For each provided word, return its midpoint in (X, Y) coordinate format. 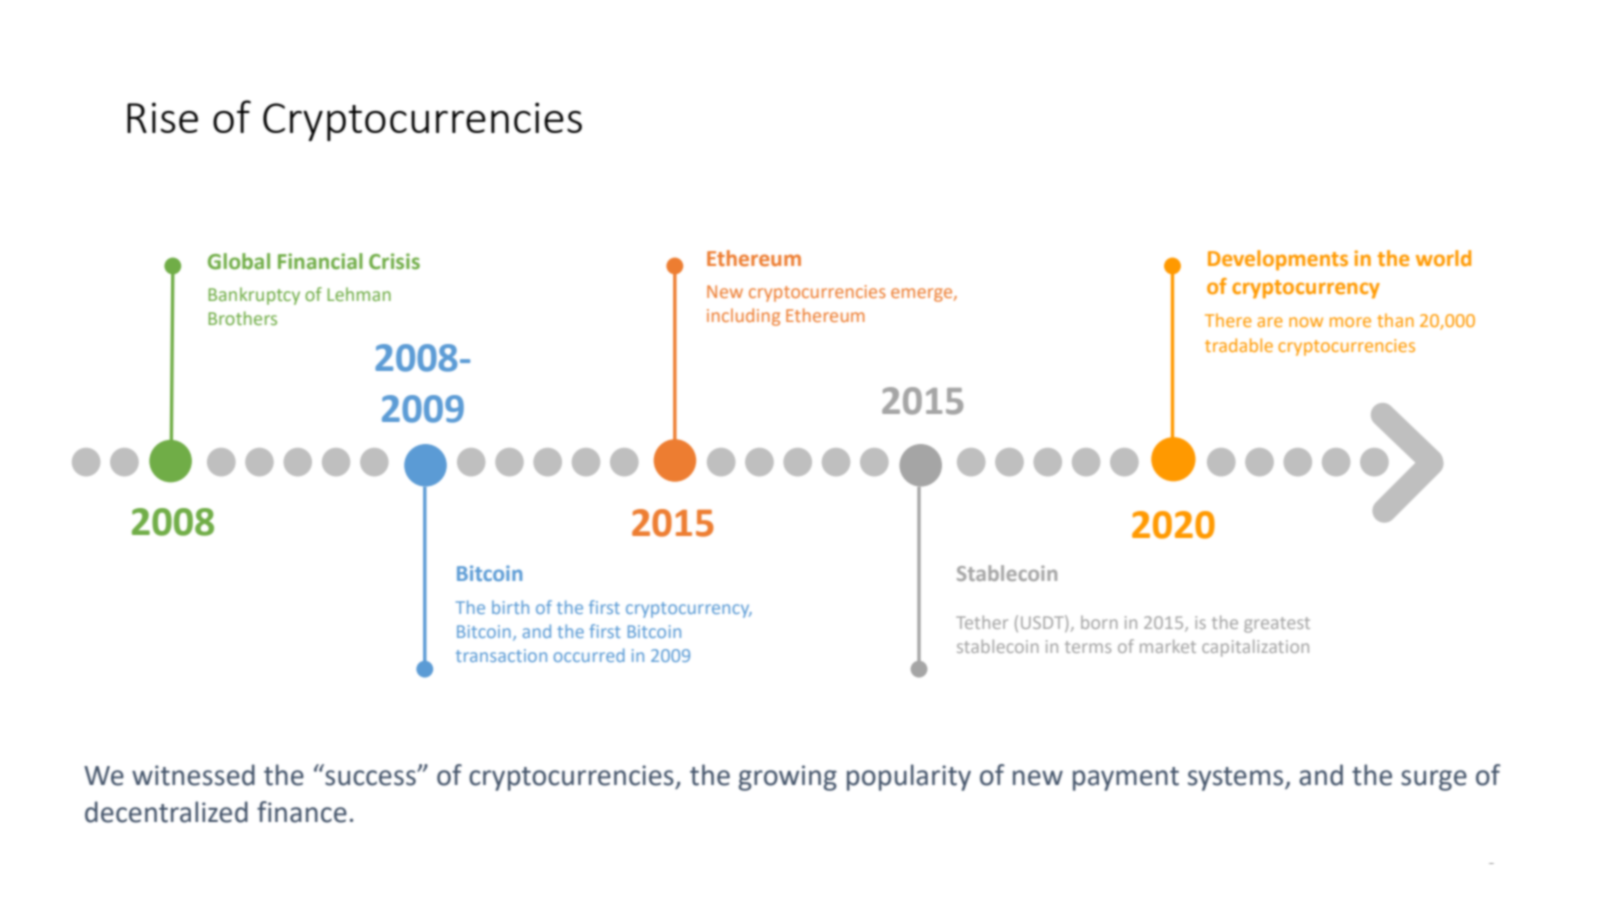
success (371, 778)
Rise (162, 117)
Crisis (394, 261)
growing (788, 778)
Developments (1278, 260)
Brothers (242, 318)
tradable (1239, 345)
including (743, 317)
